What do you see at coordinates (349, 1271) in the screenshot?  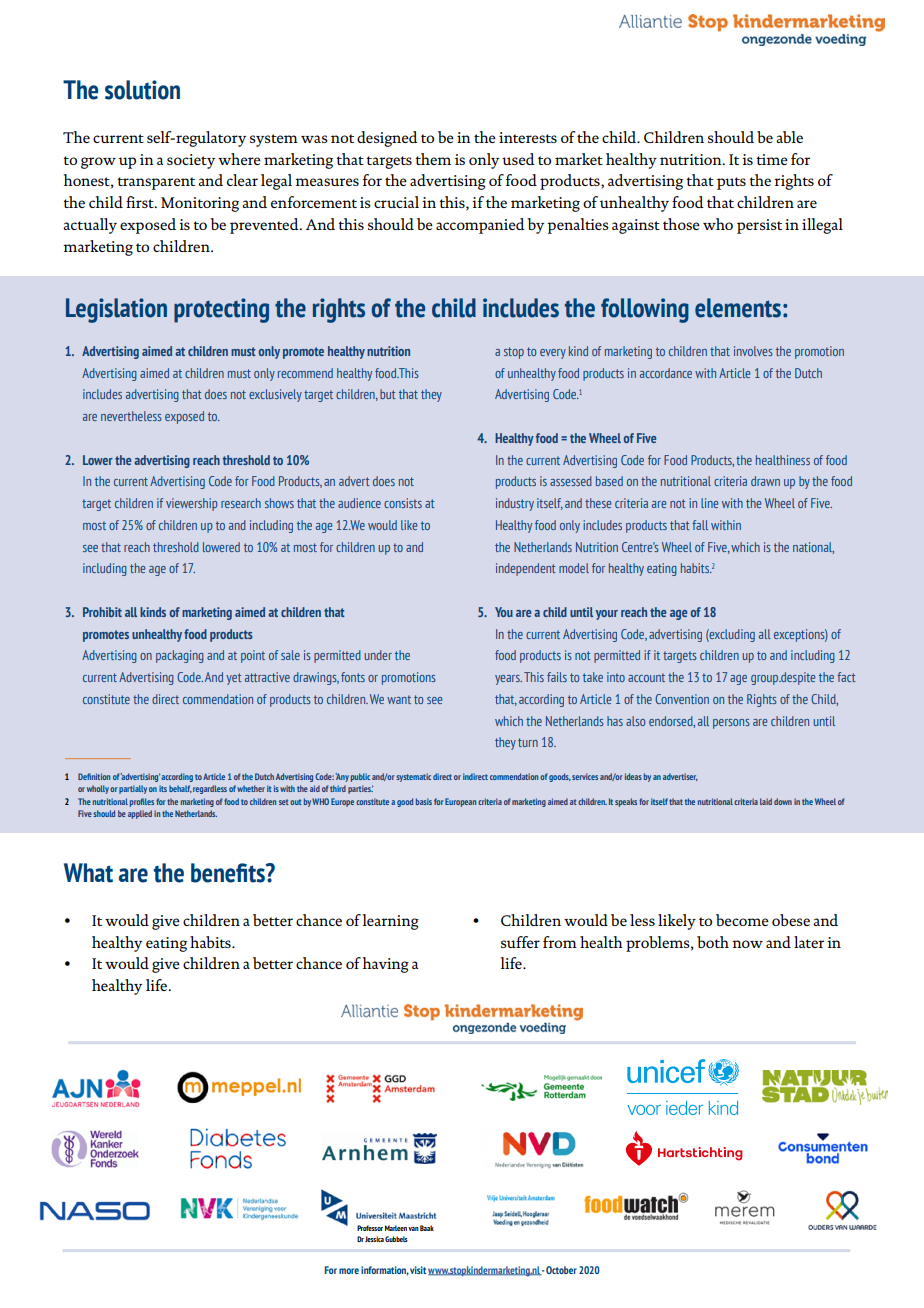 I see `more` at bounding box center [349, 1271].
